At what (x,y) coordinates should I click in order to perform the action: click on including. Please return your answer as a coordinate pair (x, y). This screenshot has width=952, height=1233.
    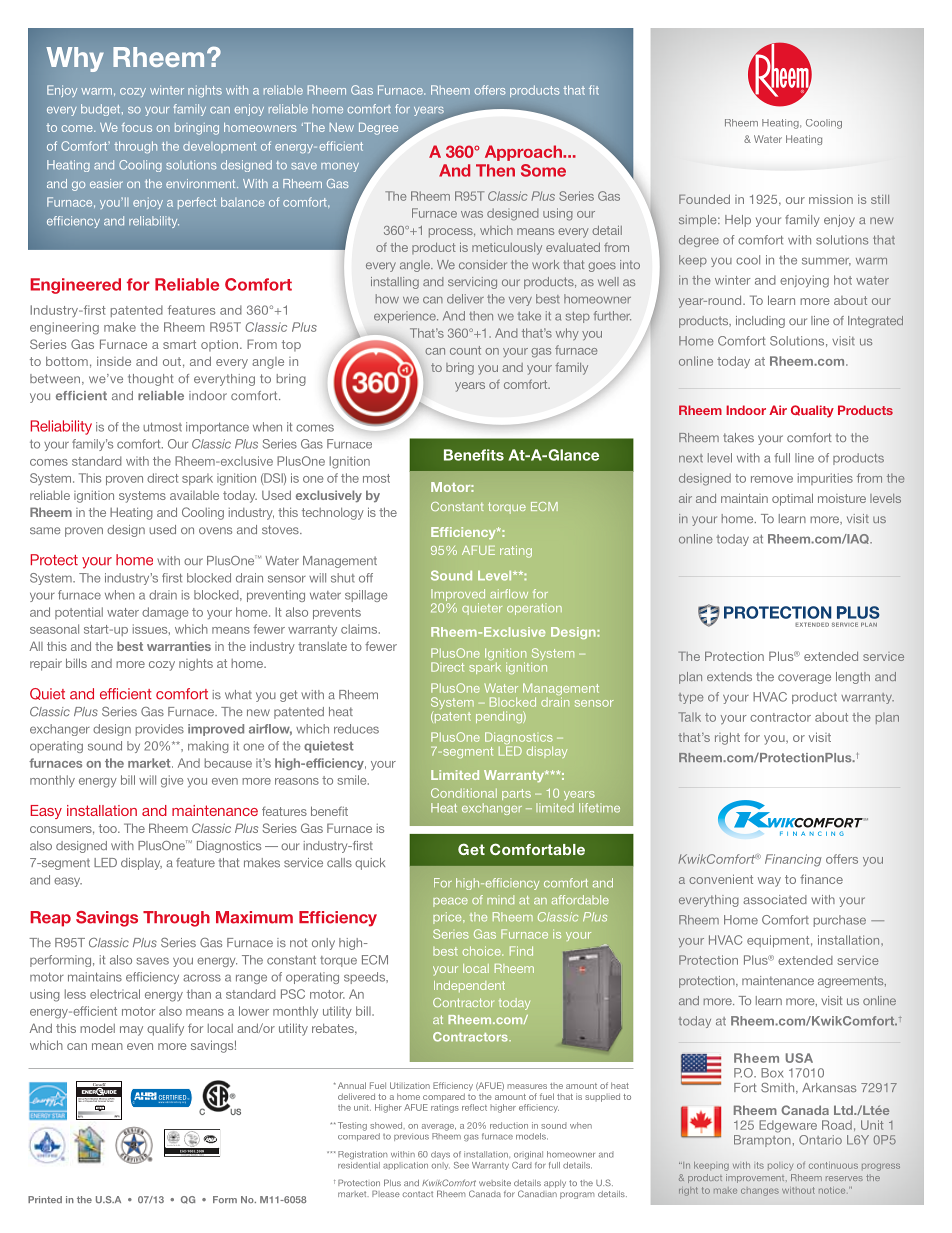
    Looking at the image, I should click on (760, 322).
